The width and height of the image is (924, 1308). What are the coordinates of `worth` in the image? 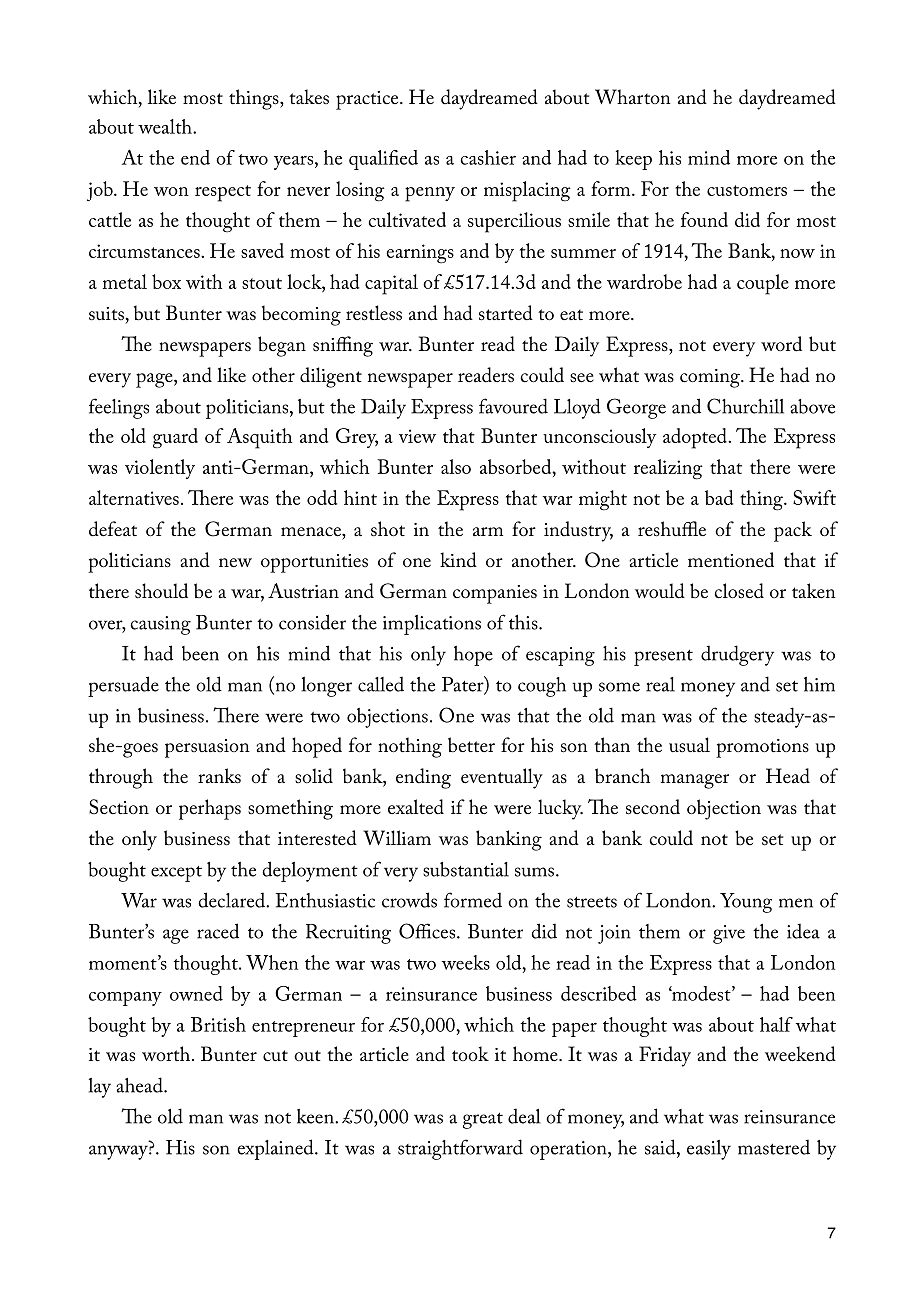 It's located at (166, 1053).
